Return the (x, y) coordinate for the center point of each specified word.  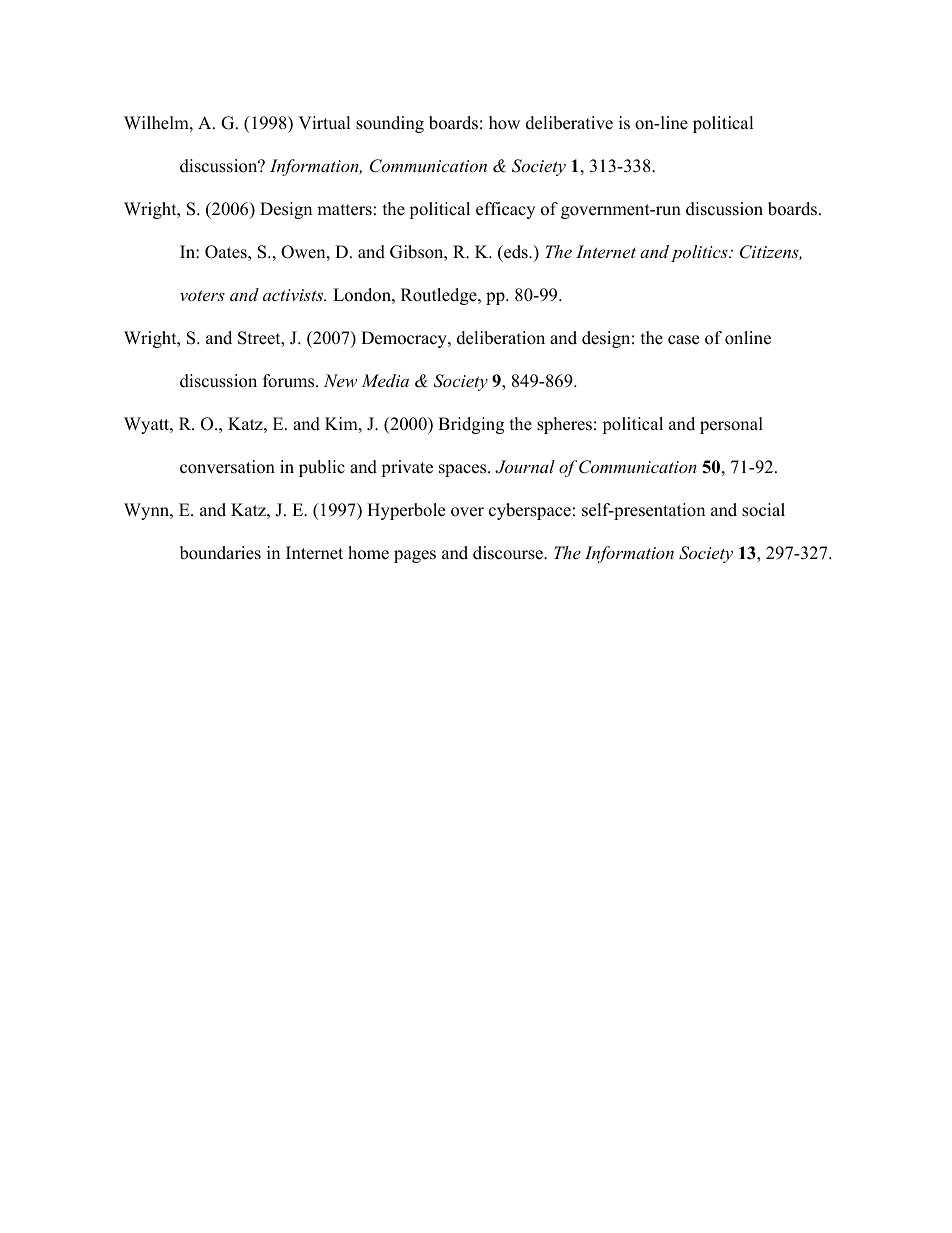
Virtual (324, 123)
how (504, 123)
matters (344, 210)
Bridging (471, 425)
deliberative (569, 123)
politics (700, 253)
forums (290, 381)
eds (516, 252)
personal (731, 425)
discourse (509, 553)
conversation (227, 467)
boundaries (220, 553)
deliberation (501, 338)
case (683, 340)
